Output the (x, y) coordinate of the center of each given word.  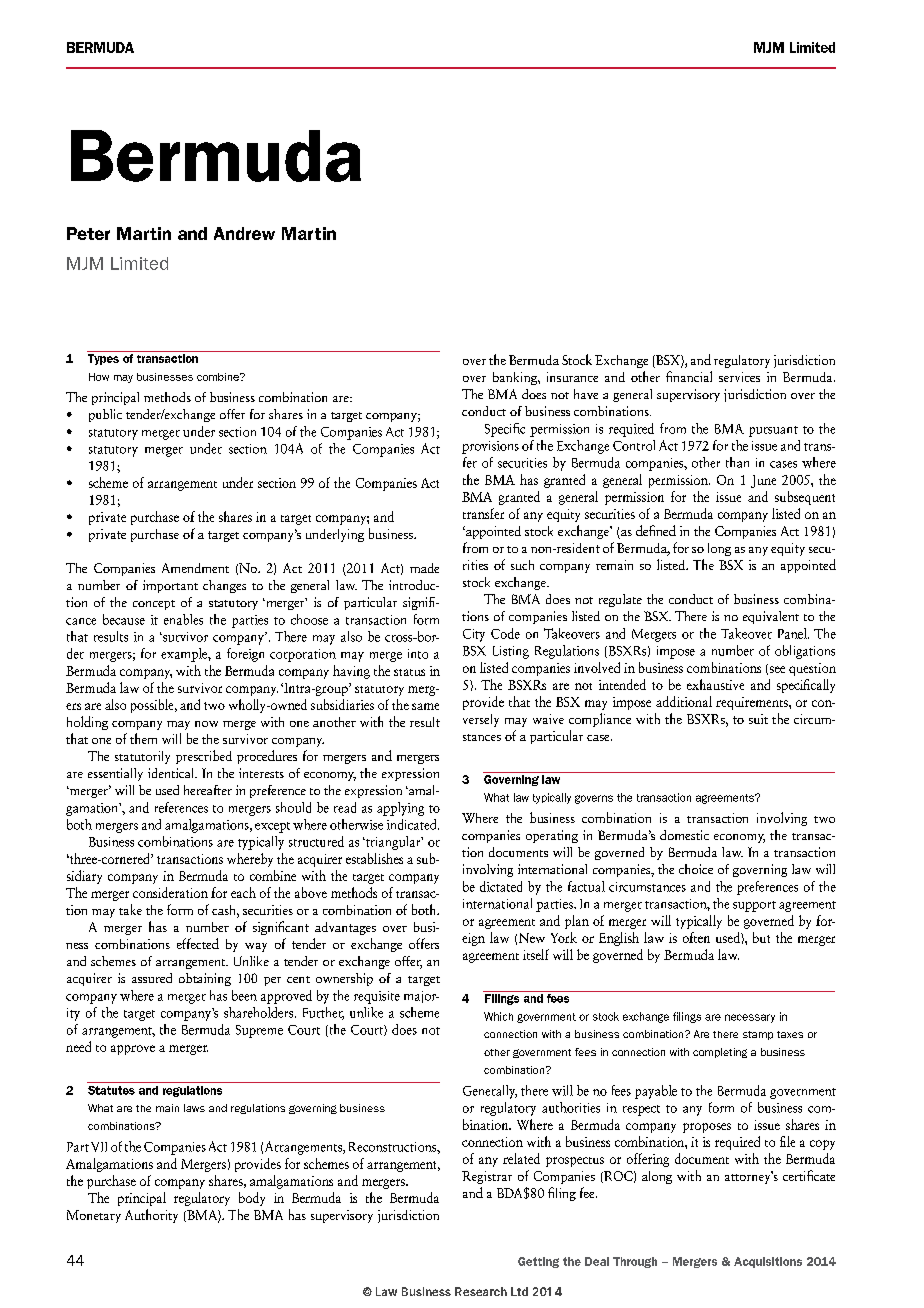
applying (400, 809)
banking (516, 378)
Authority (151, 1216)
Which (498, 1016)
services (739, 377)
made (424, 568)
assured (152, 978)
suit (758, 719)
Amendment (195, 568)
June (763, 481)
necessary (750, 1018)
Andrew (244, 233)
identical (172, 773)
